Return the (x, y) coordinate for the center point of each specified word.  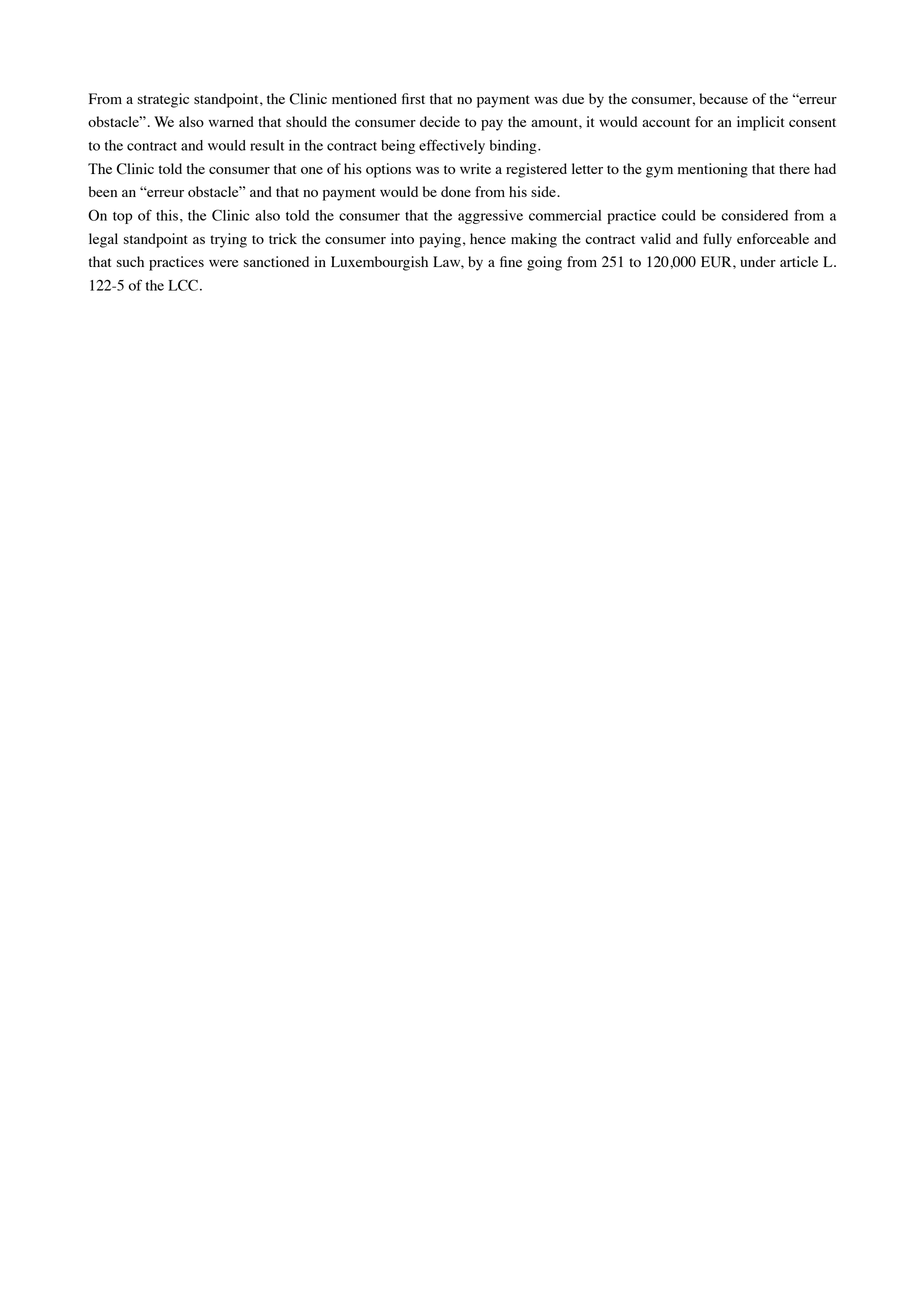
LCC (183, 285)
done (456, 191)
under (758, 261)
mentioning (713, 170)
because (723, 98)
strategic (163, 100)
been (103, 191)
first (413, 98)
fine (511, 261)
